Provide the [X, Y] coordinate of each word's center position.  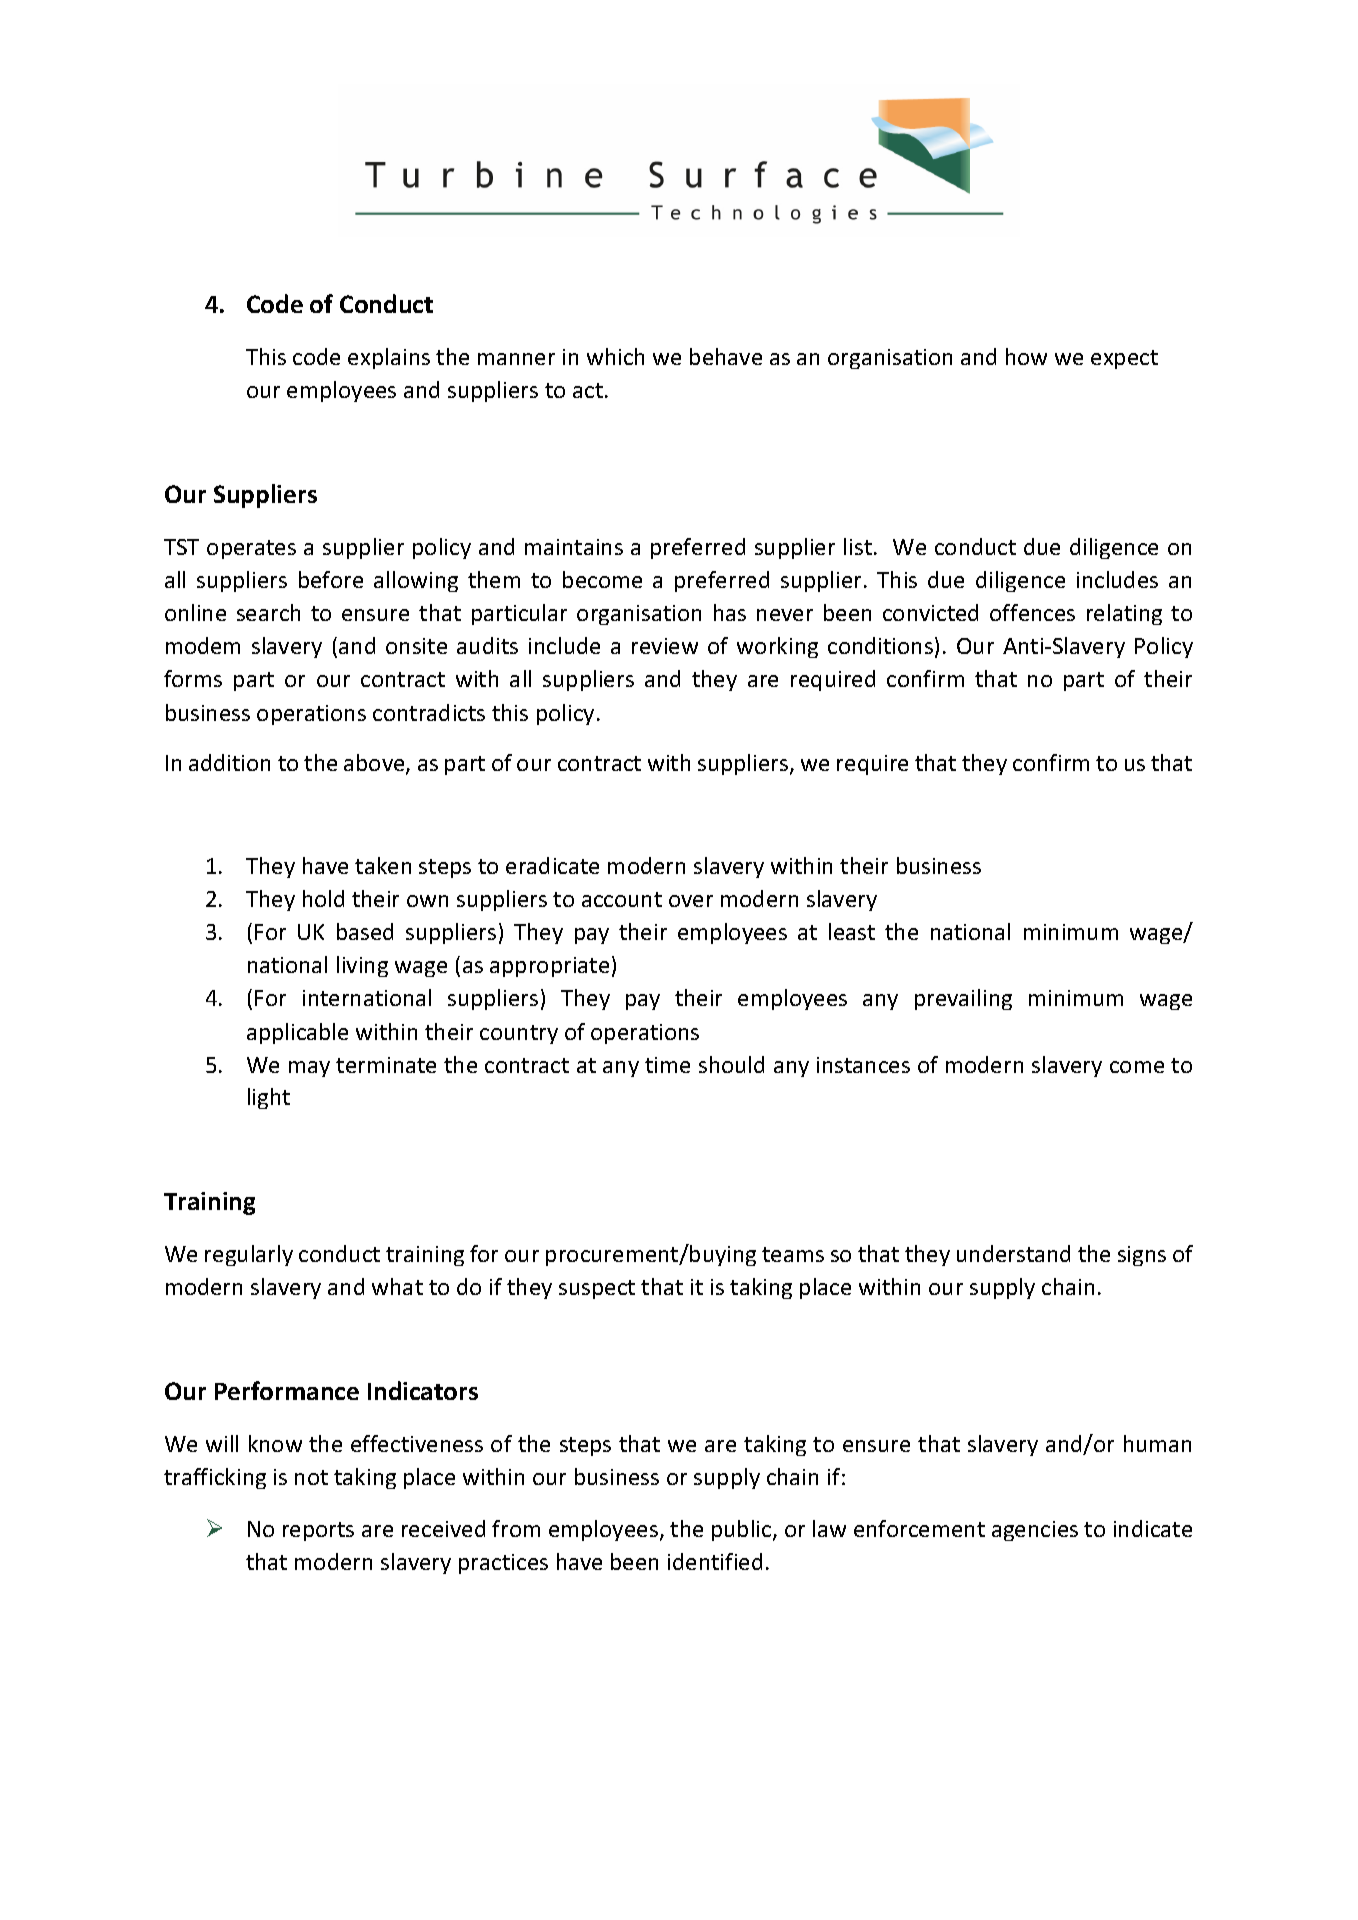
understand [1013, 1253]
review [665, 646]
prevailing [963, 999]
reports [318, 1531]
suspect [597, 1289]
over [691, 901]
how [1026, 356]
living [362, 966]
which [615, 356]
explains [389, 358]
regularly [249, 1255]
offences [1032, 612]
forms [193, 678]
